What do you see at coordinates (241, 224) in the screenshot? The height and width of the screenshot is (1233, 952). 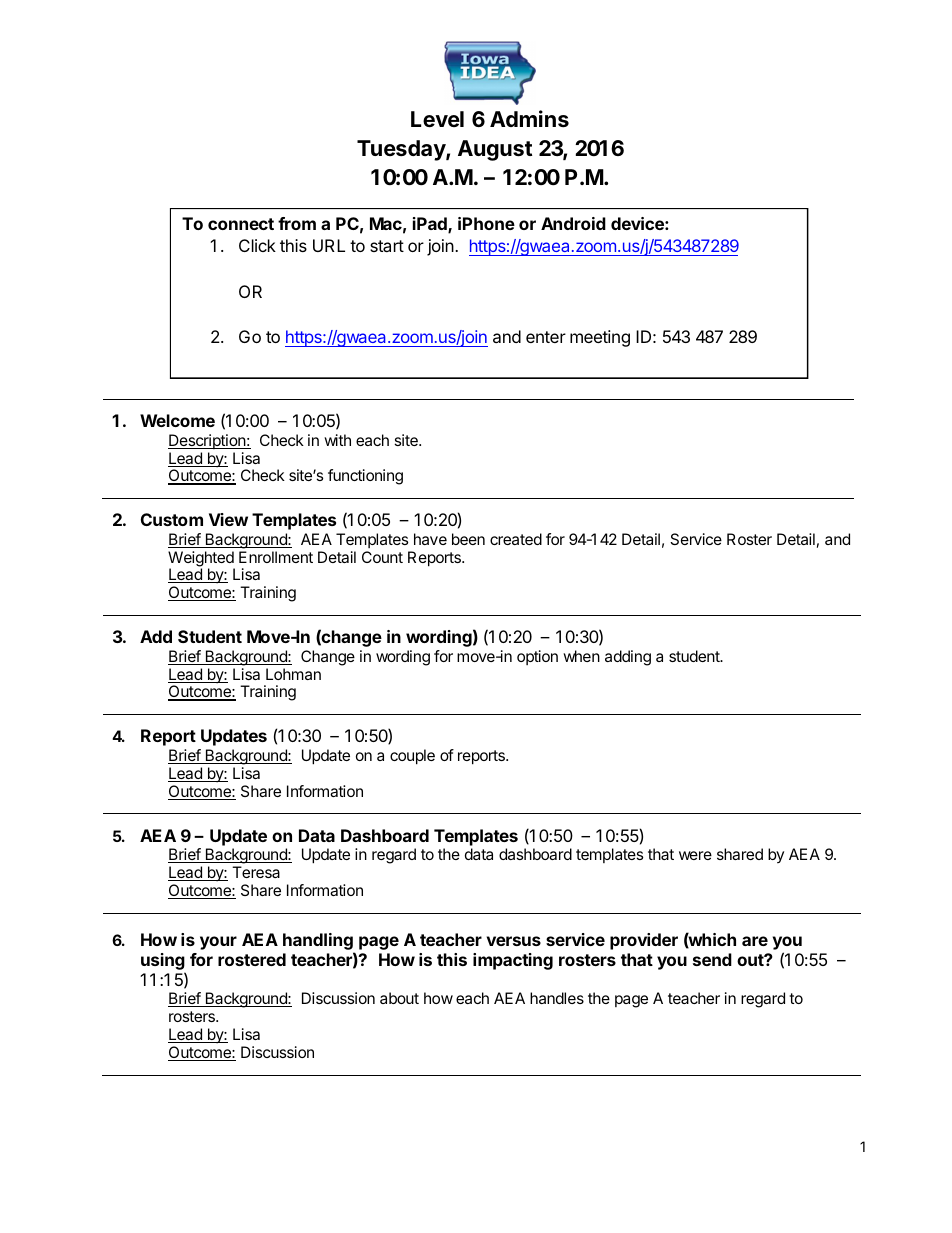 I see `connect` at bounding box center [241, 224].
